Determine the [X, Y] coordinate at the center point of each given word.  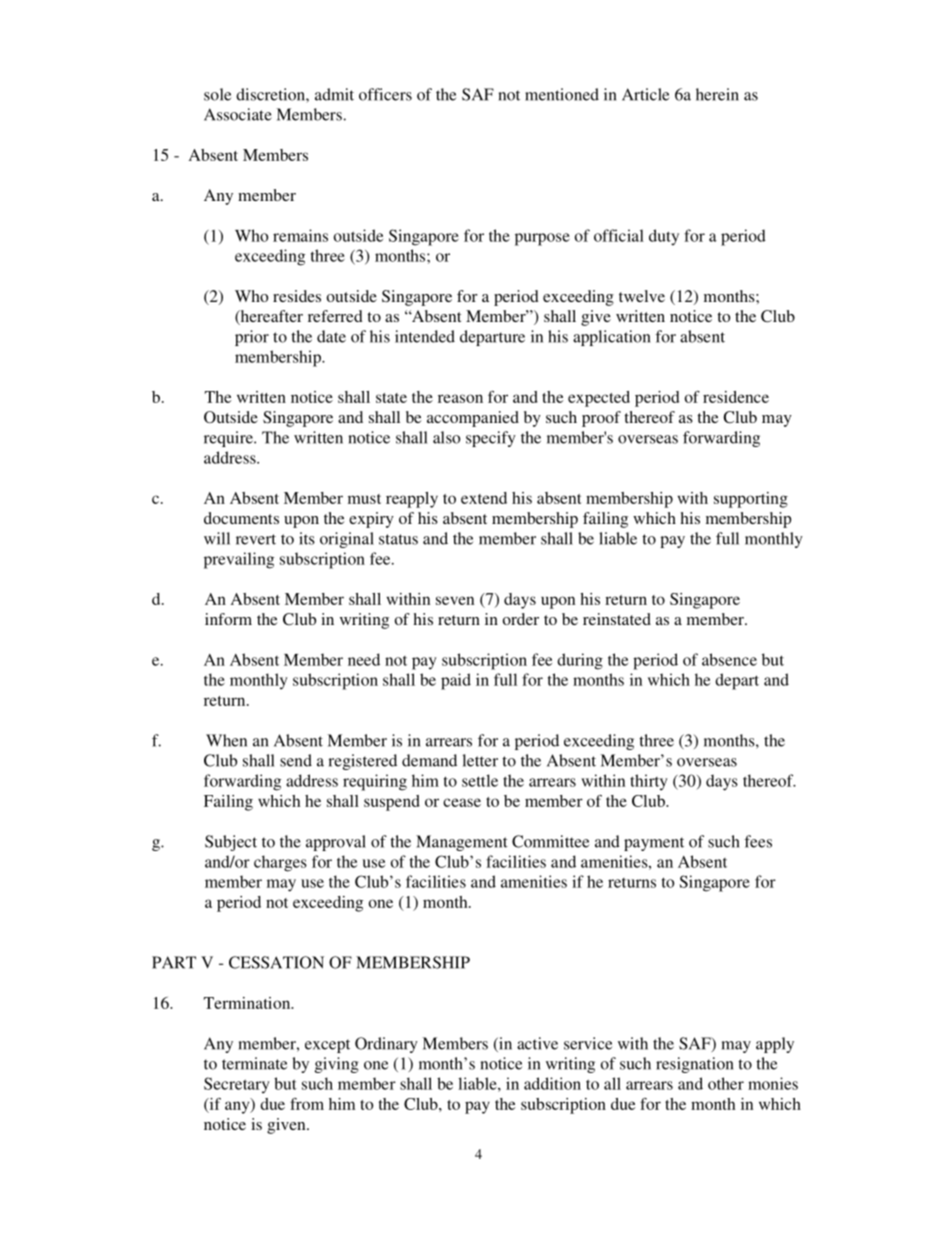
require [229, 439]
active [537, 1043]
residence [736, 397]
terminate [254, 1063]
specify [491, 439]
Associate [238, 114]
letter [480, 760]
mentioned [562, 94]
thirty [649, 782]
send [296, 760]
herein [717, 94]
